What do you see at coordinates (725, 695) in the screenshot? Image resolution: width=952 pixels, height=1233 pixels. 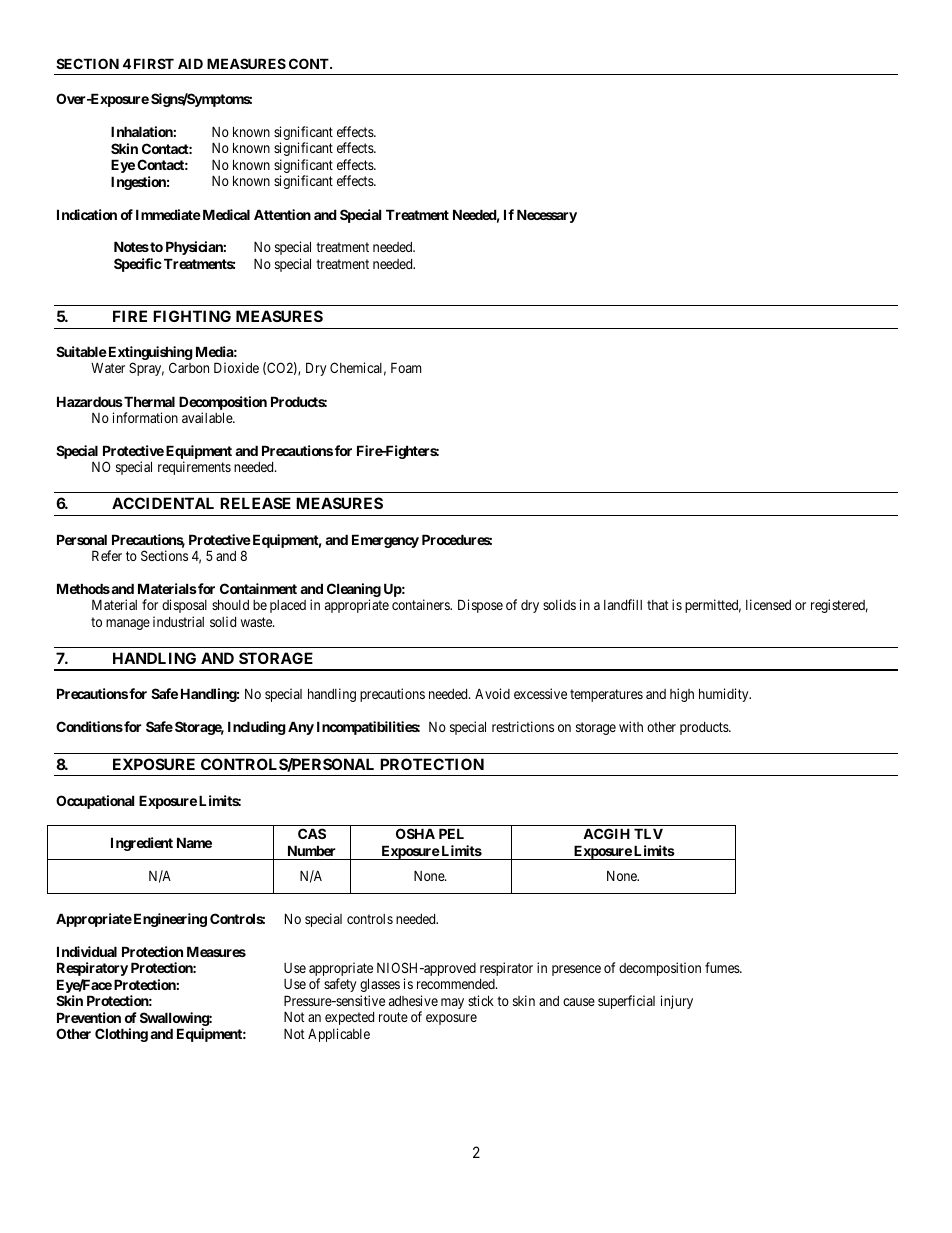 I see `humidity` at bounding box center [725, 695].
